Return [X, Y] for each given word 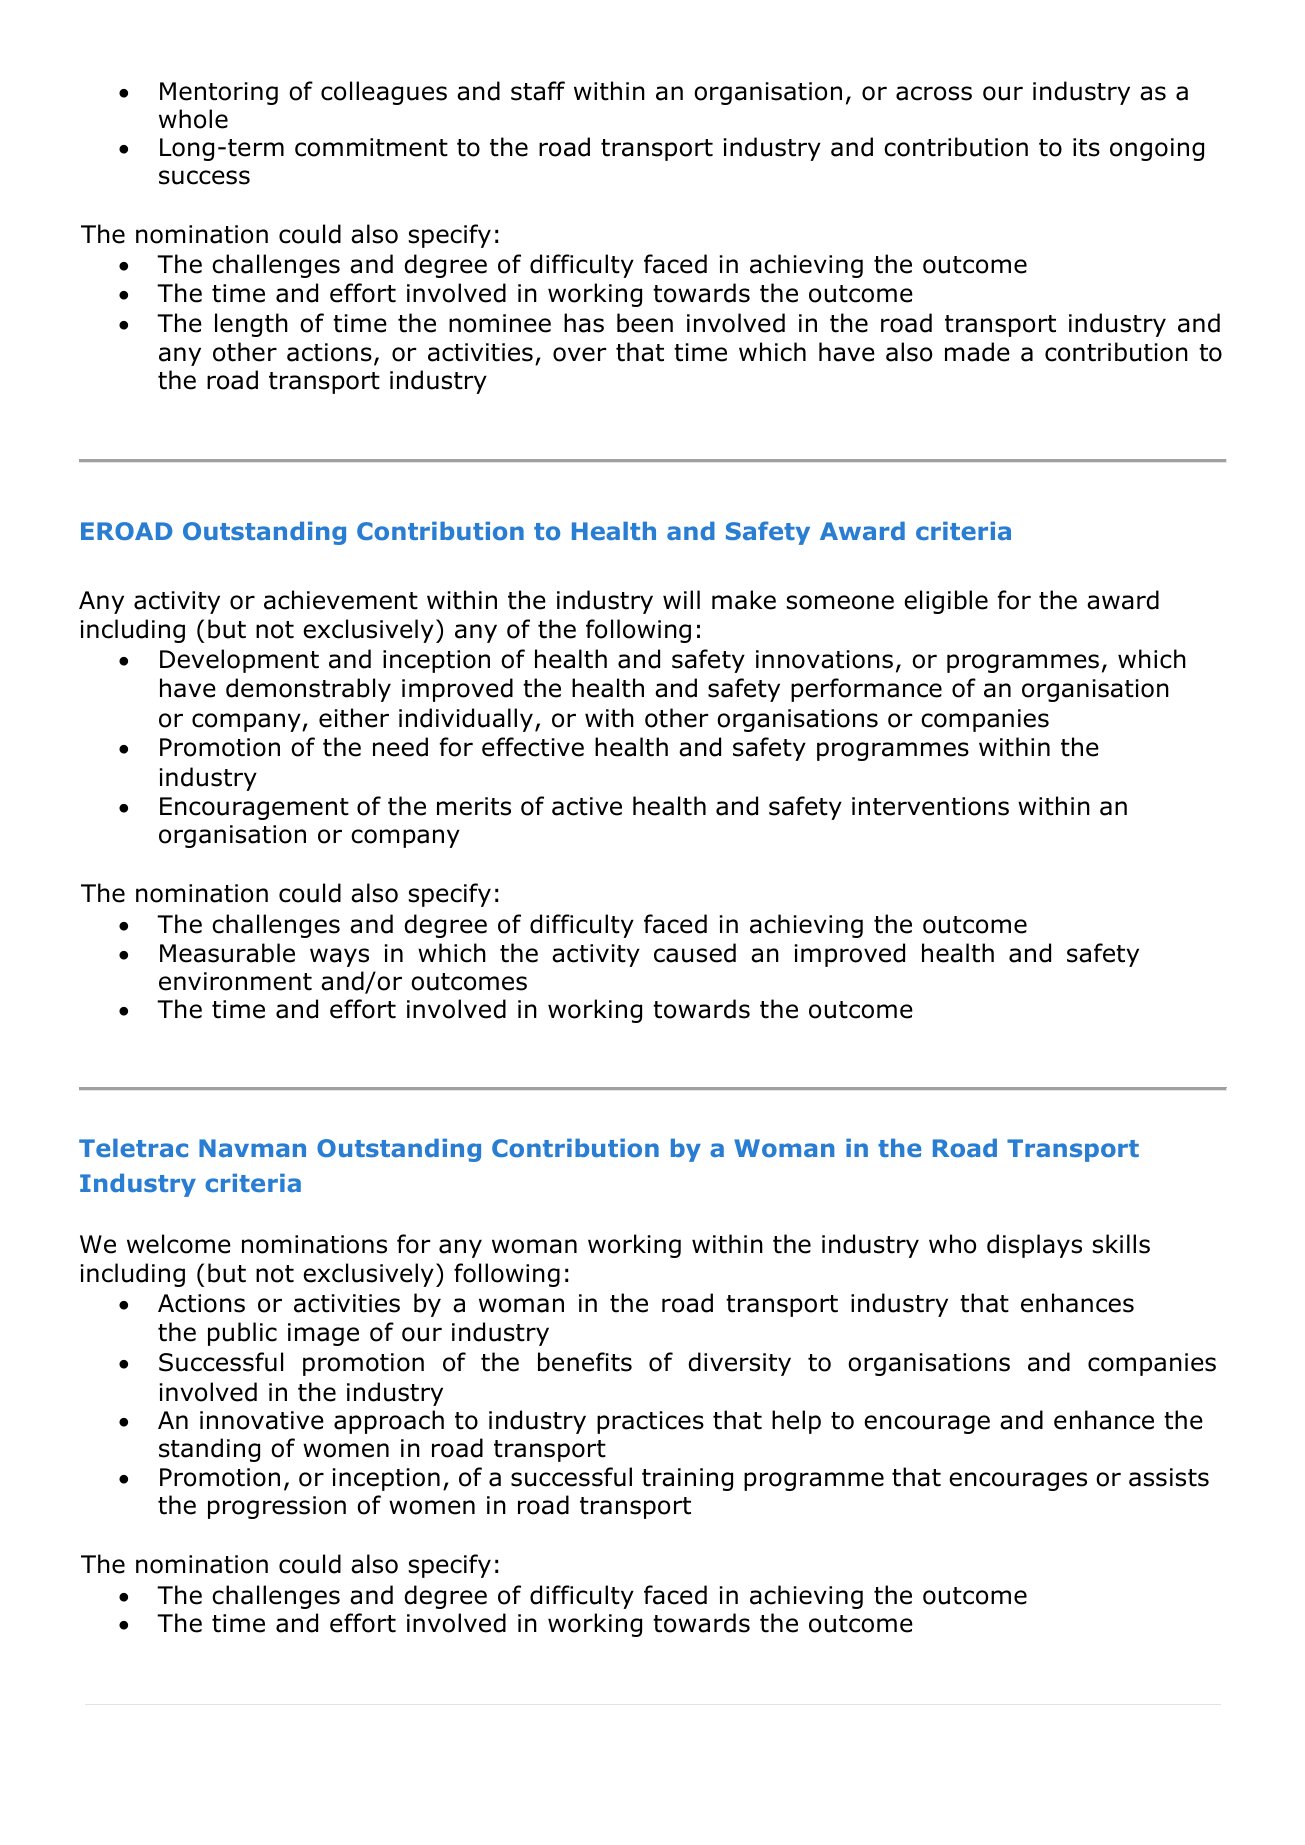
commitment [371, 147]
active [587, 806]
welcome [179, 1244]
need [400, 747]
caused [695, 953]
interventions [930, 806]
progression [277, 1507]
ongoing [1157, 149]
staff [538, 91]
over [579, 354]
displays [1034, 1246]
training [687, 1479]
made [977, 352]
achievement [341, 600]
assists [1169, 1477]
